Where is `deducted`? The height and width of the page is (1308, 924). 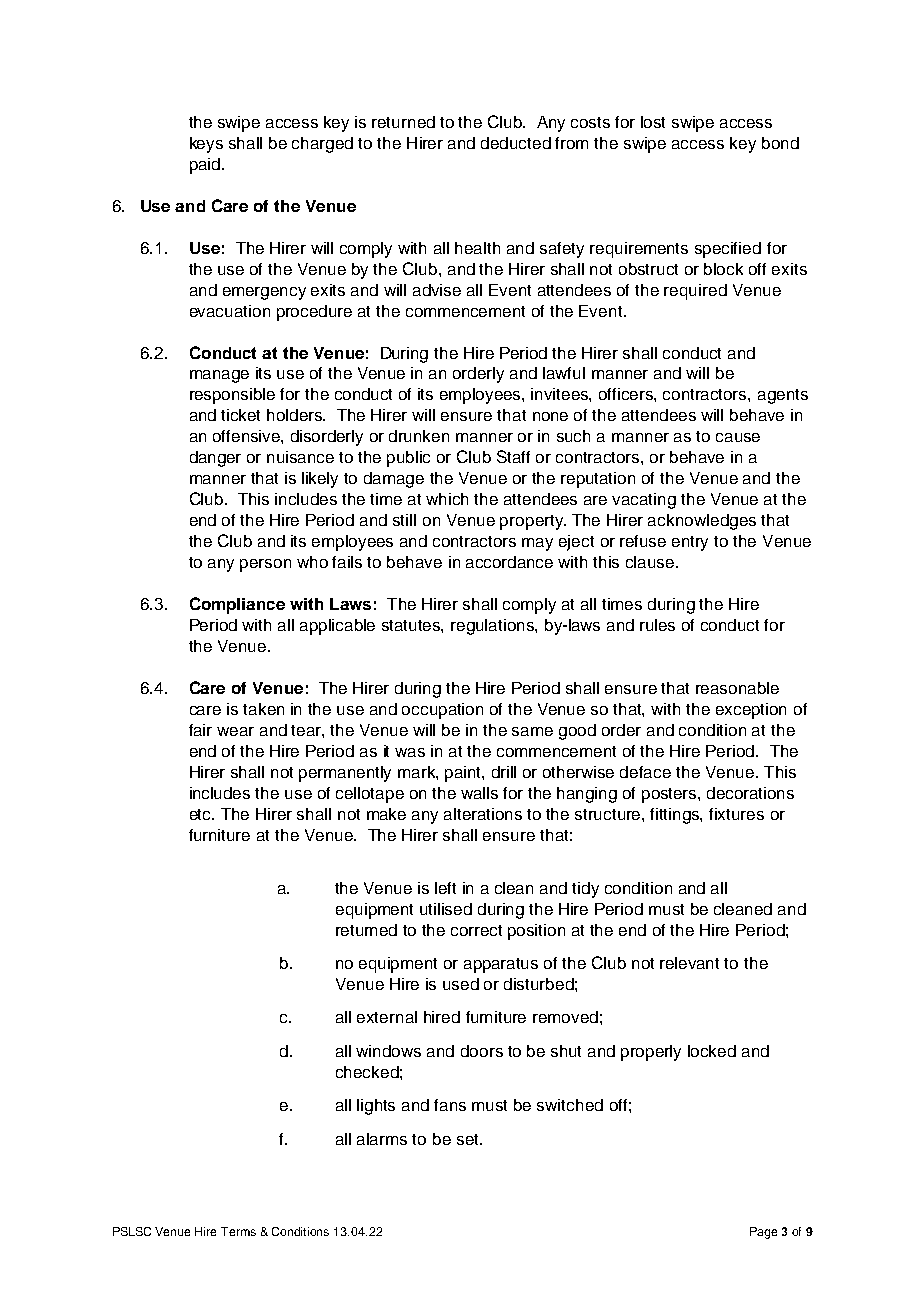 deducted is located at coordinates (516, 143).
